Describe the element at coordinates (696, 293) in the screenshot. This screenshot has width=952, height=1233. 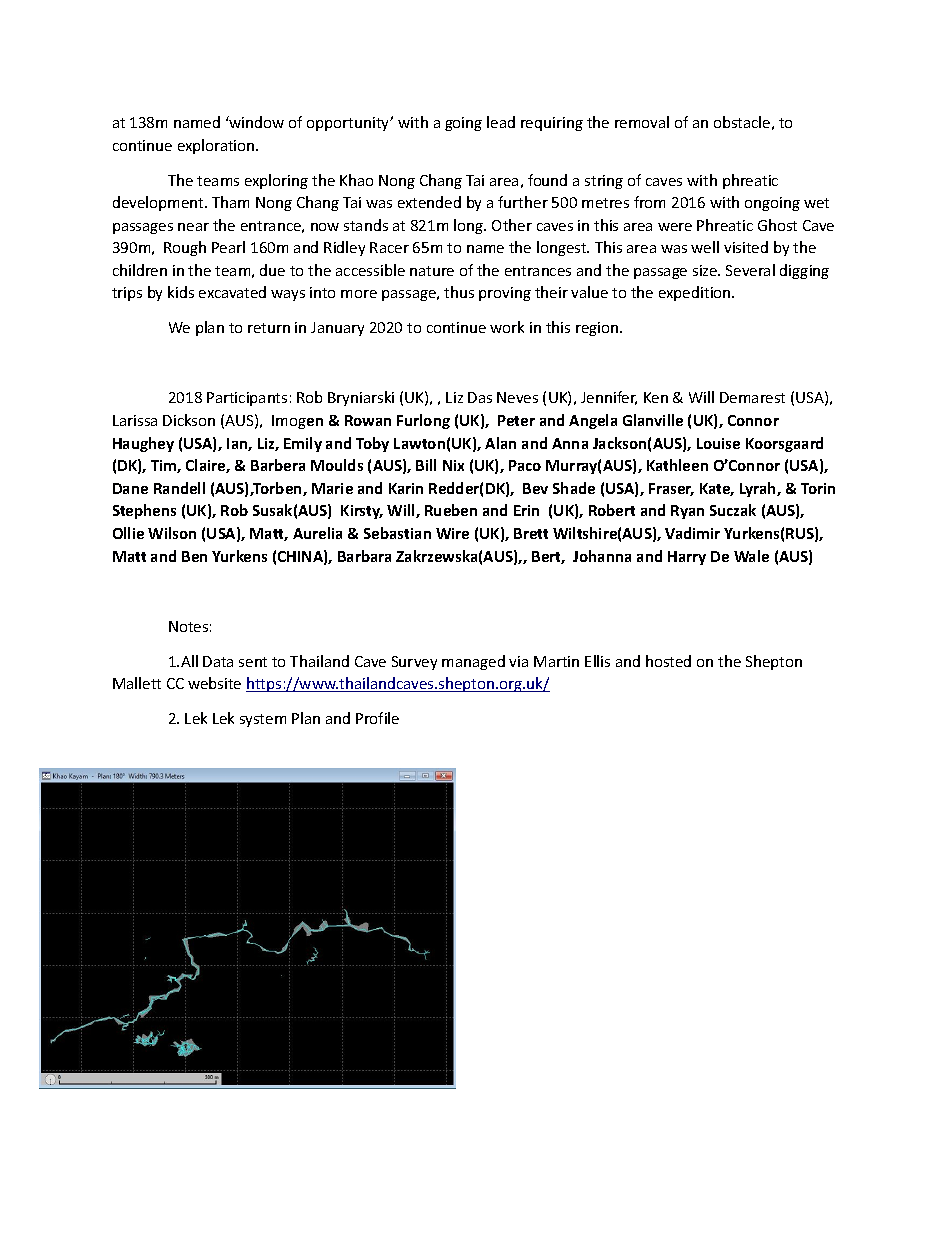
I see `expedition` at that location.
